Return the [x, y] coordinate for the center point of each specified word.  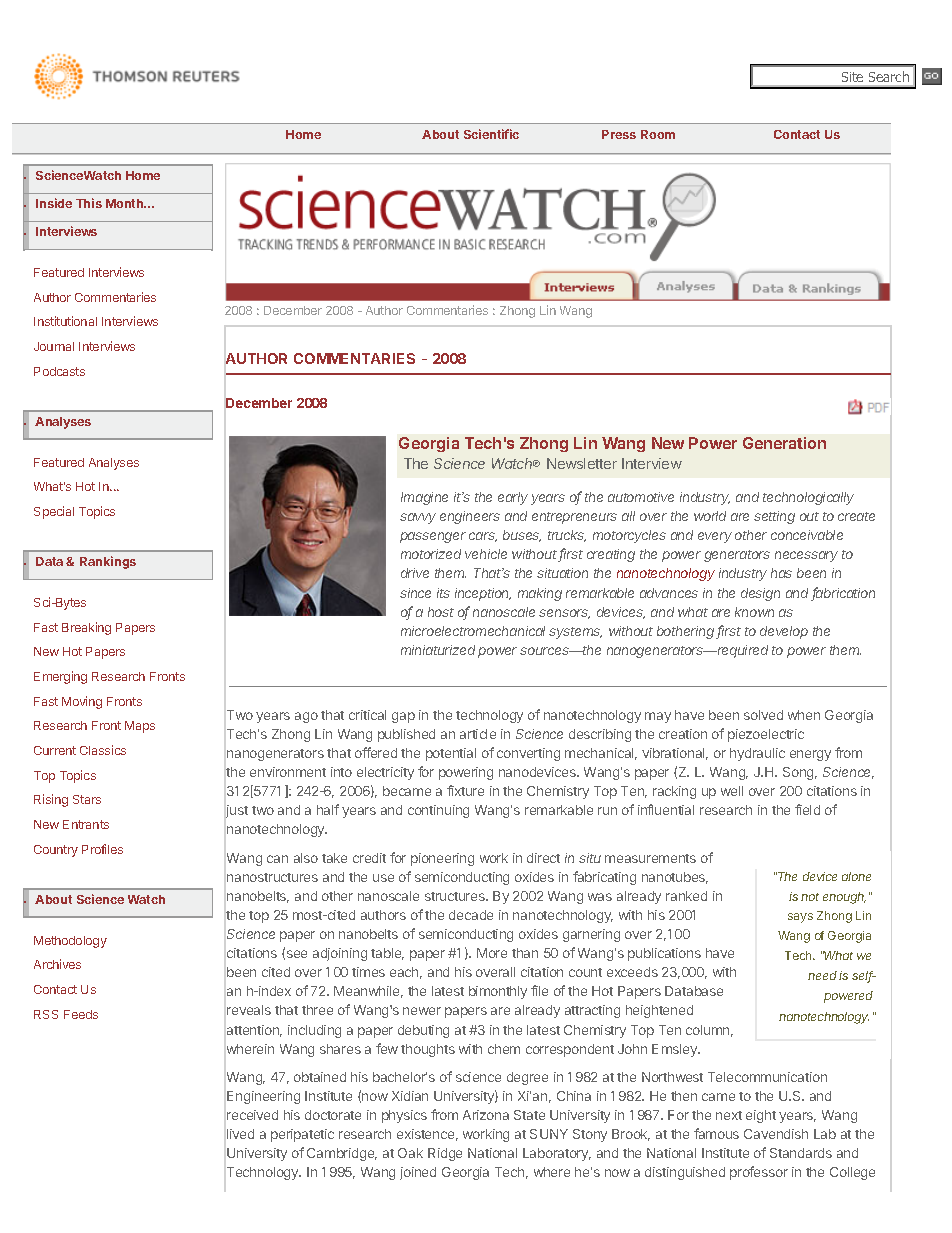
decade [471, 915]
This [89, 203]
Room [658, 134]
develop [784, 632]
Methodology [70, 942]
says [800, 918]
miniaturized [438, 650]
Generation [784, 443]
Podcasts [59, 371]
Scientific [491, 134]
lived [240, 1134]
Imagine [424, 498]
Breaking [86, 628]
